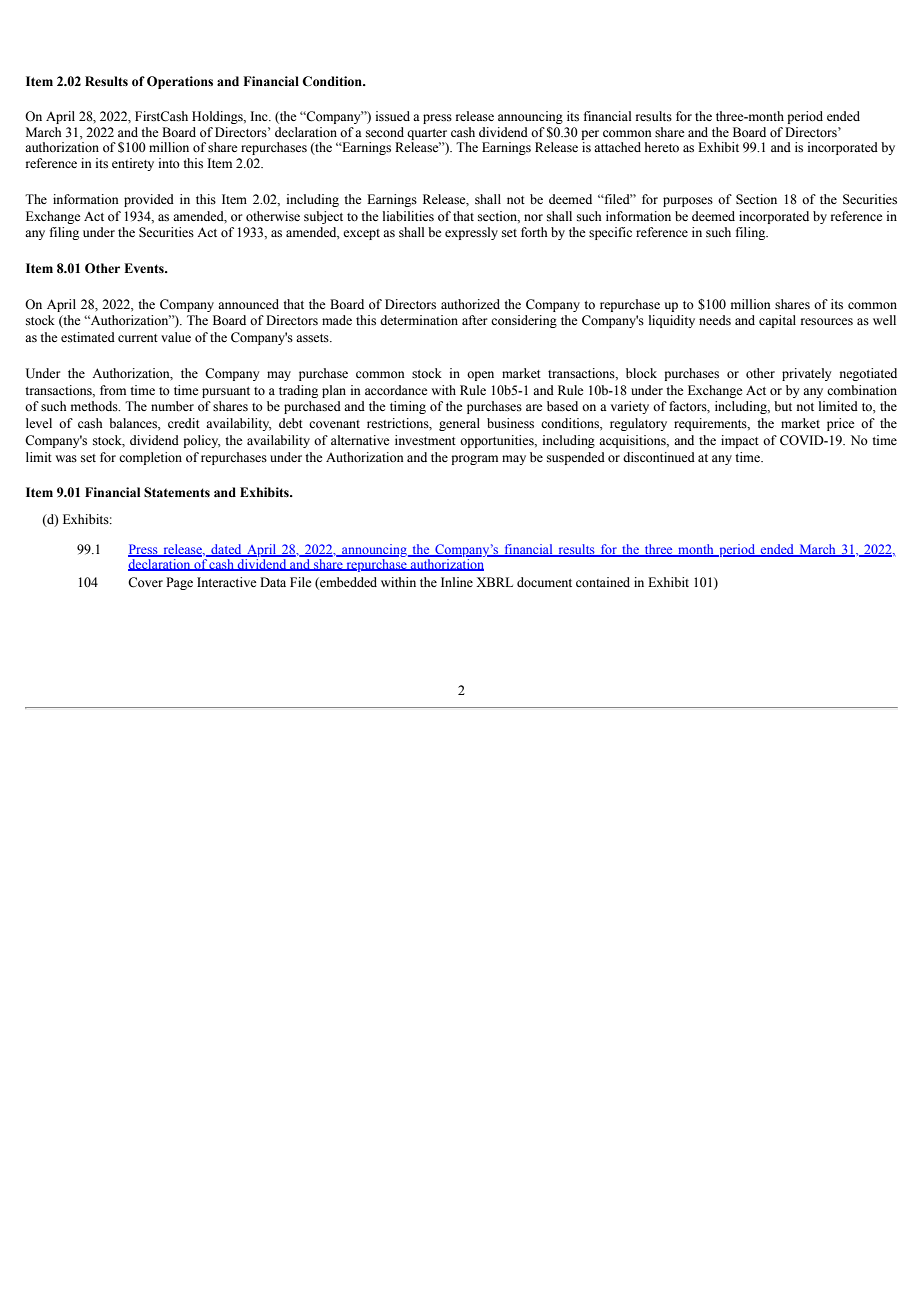 The image size is (924, 1308). What do you see at coordinates (603, 582) in the image?
I see `contained` at bounding box center [603, 582].
